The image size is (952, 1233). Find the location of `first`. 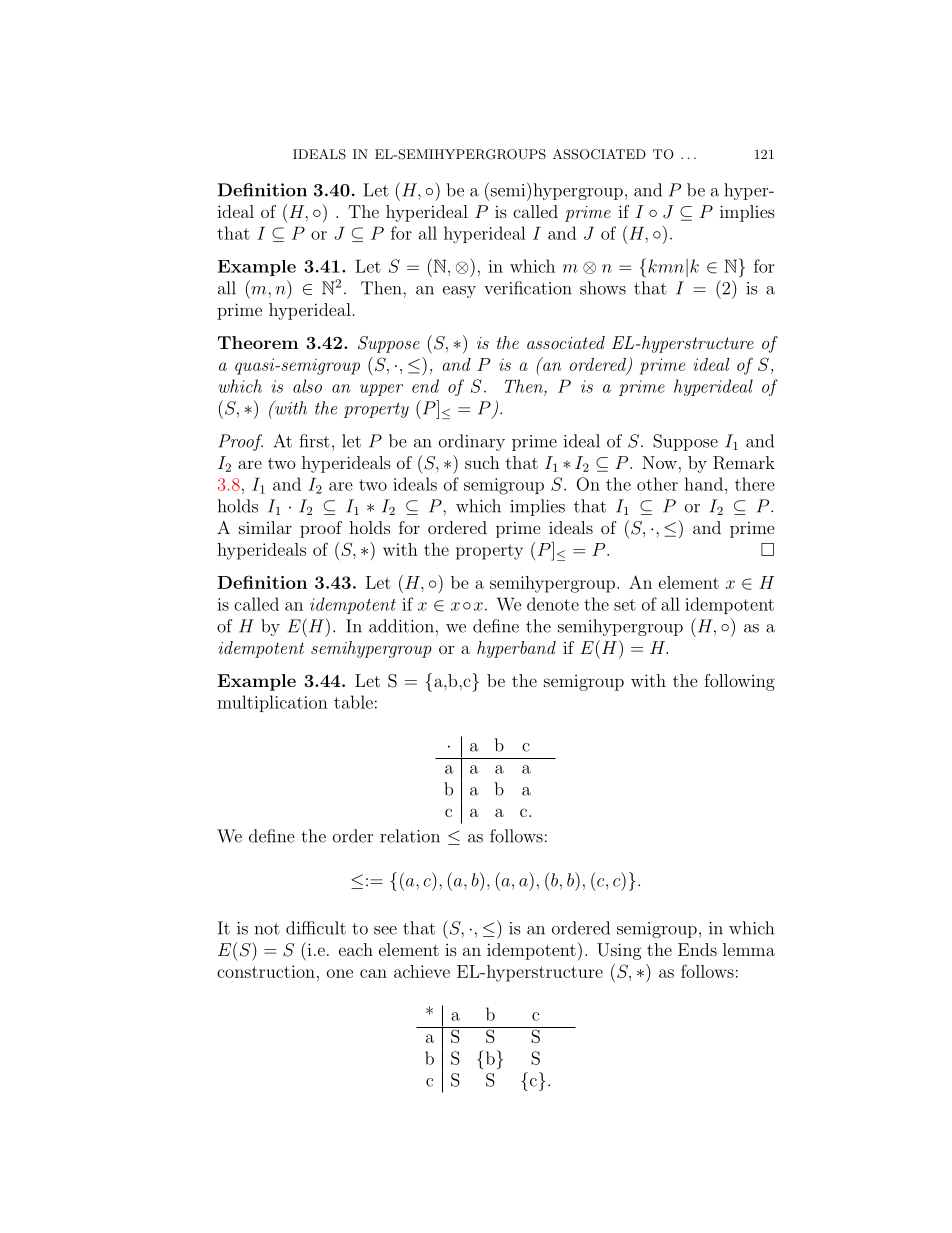

first is located at coordinates (314, 441).
